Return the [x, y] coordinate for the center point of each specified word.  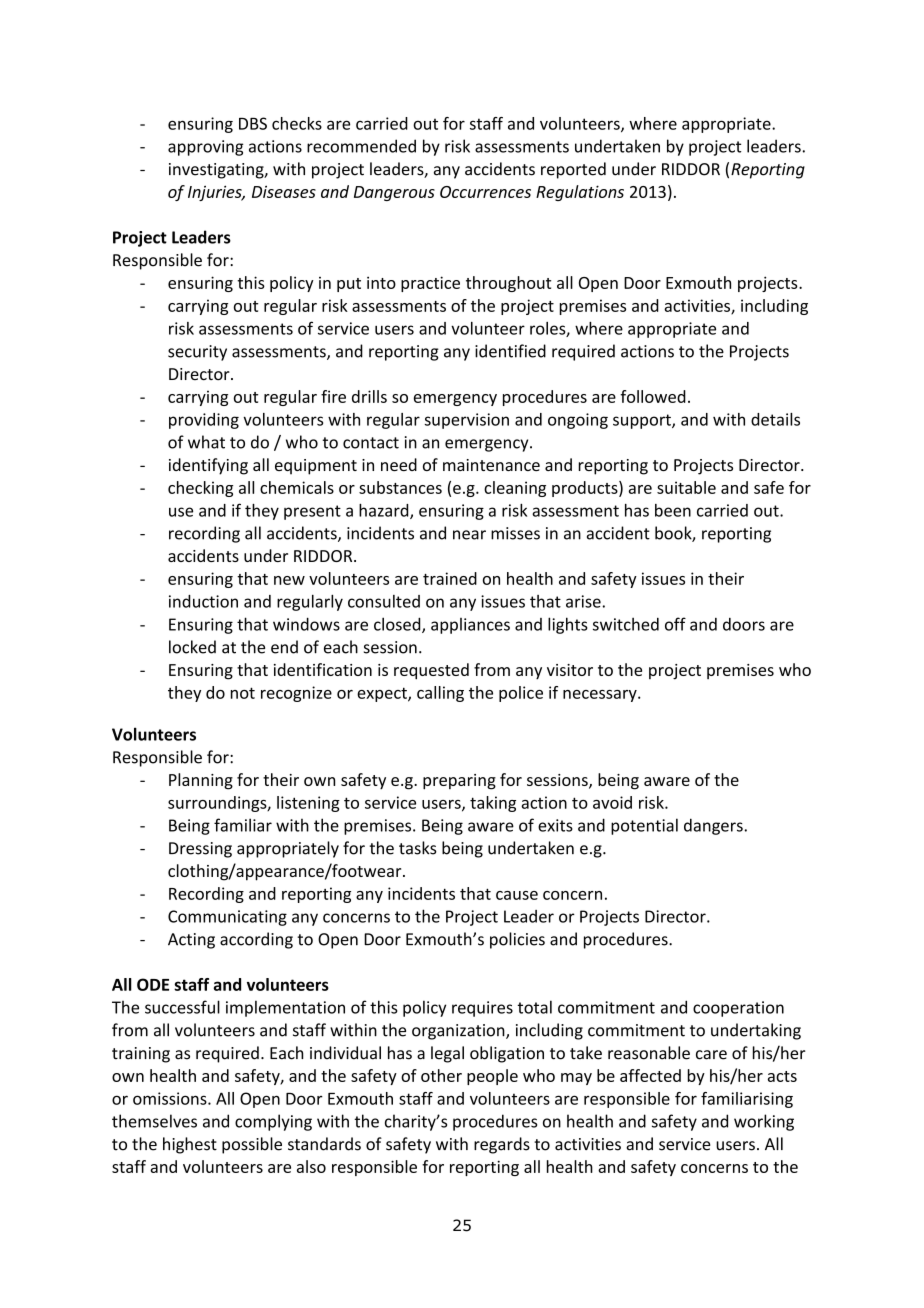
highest [190, 1145]
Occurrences [485, 192]
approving [205, 148]
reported [573, 170]
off [675, 624]
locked [192, 647]
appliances [470, 626]
